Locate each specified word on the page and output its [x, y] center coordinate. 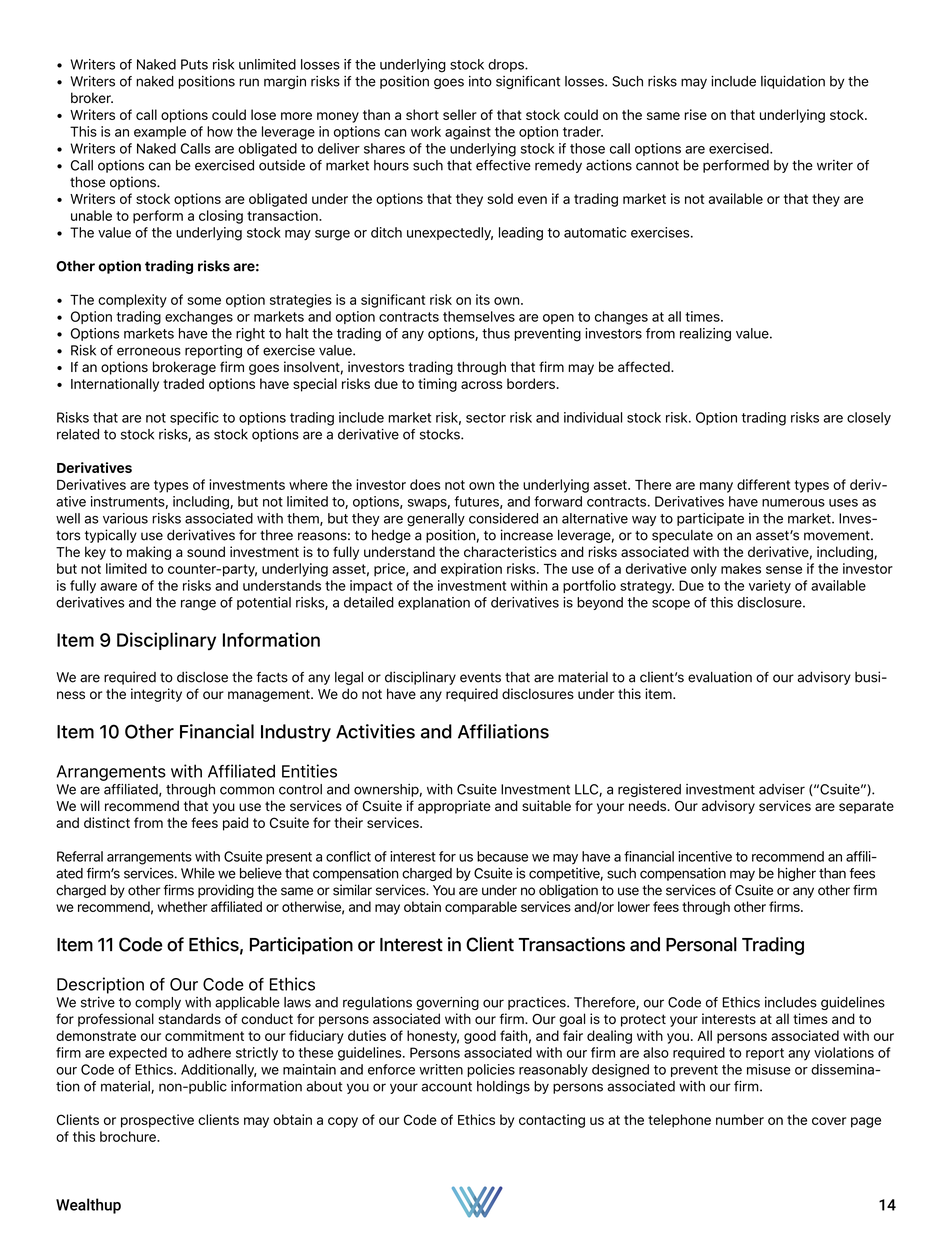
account [447, 1087]
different [763, 484]
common [247, 790]
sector [486, 418]
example [160, 132]
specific [194, 418]
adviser [782, 789]
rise [695, 114]
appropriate [454, 807]
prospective [157, 1121]
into [480, 81]
